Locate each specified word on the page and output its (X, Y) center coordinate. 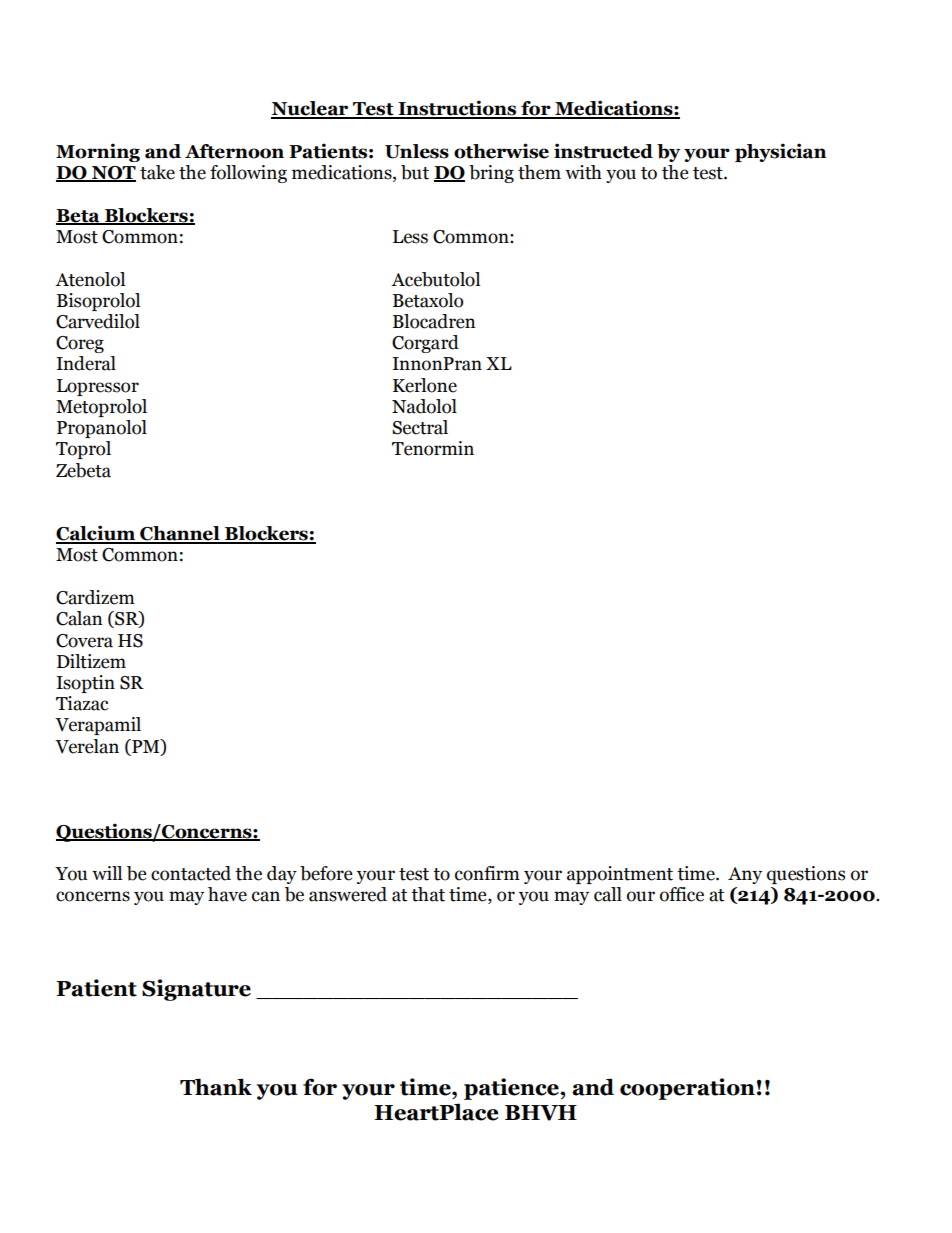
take (157, 172)
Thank (216, 1087)
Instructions (457, 109)
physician (781, 152)
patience (512, 1089)
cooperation (687, 1089)
